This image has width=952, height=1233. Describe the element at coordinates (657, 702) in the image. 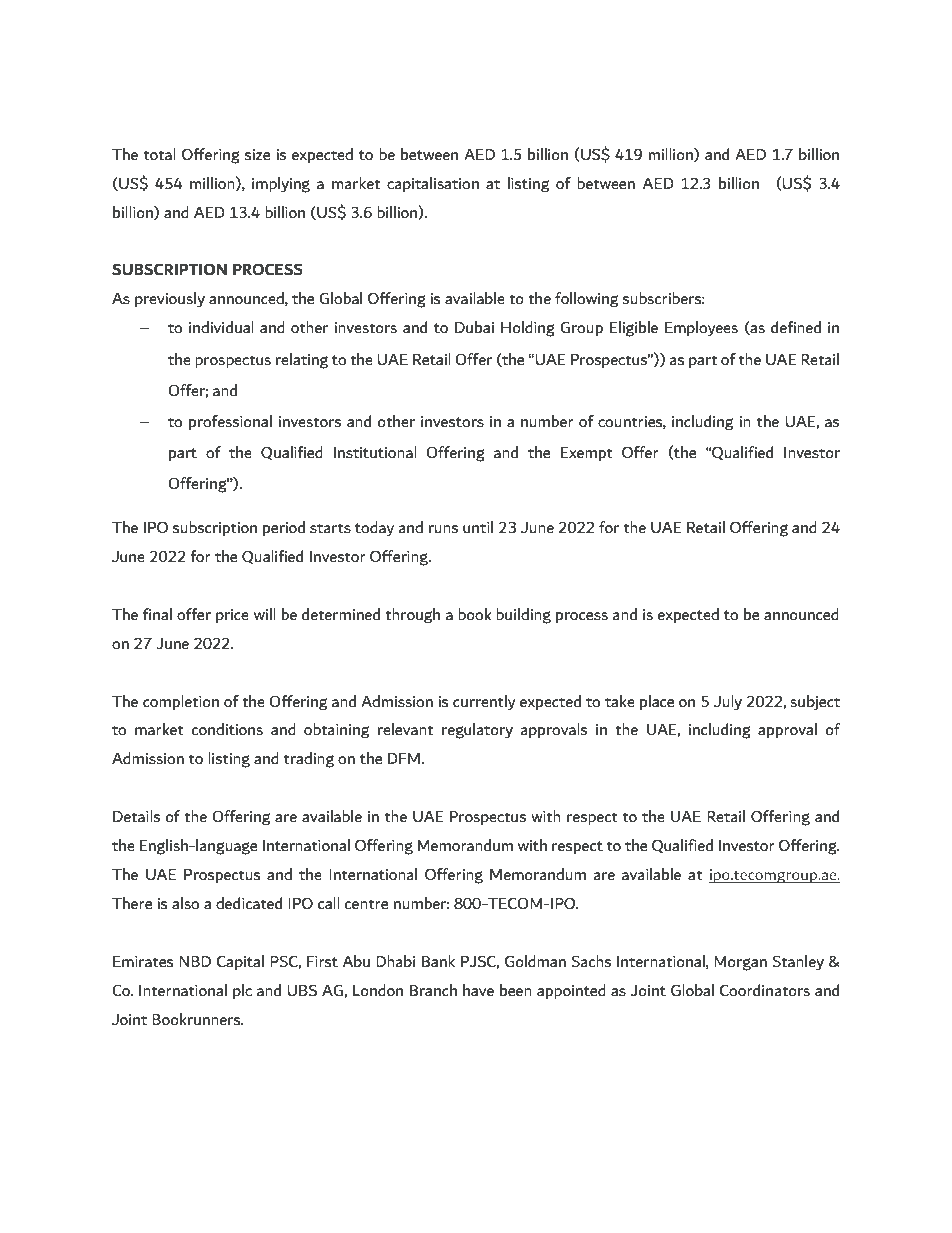

I see `place` at that location.
